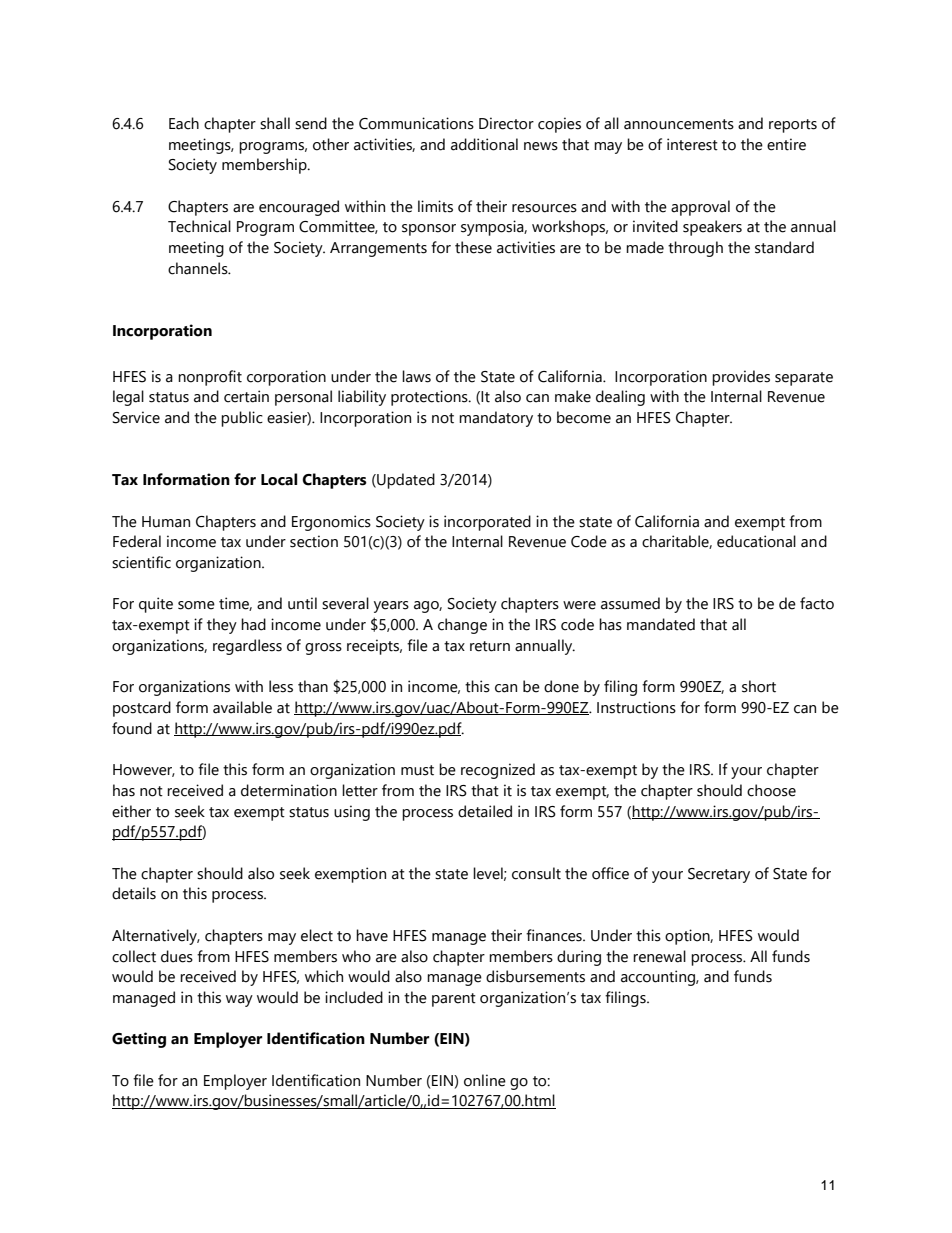 This screenshot has width=952, height=1233. What do you see at coordinates (196, 605) in the screenshot?
I see `some` at bounding box center [196, 605].
